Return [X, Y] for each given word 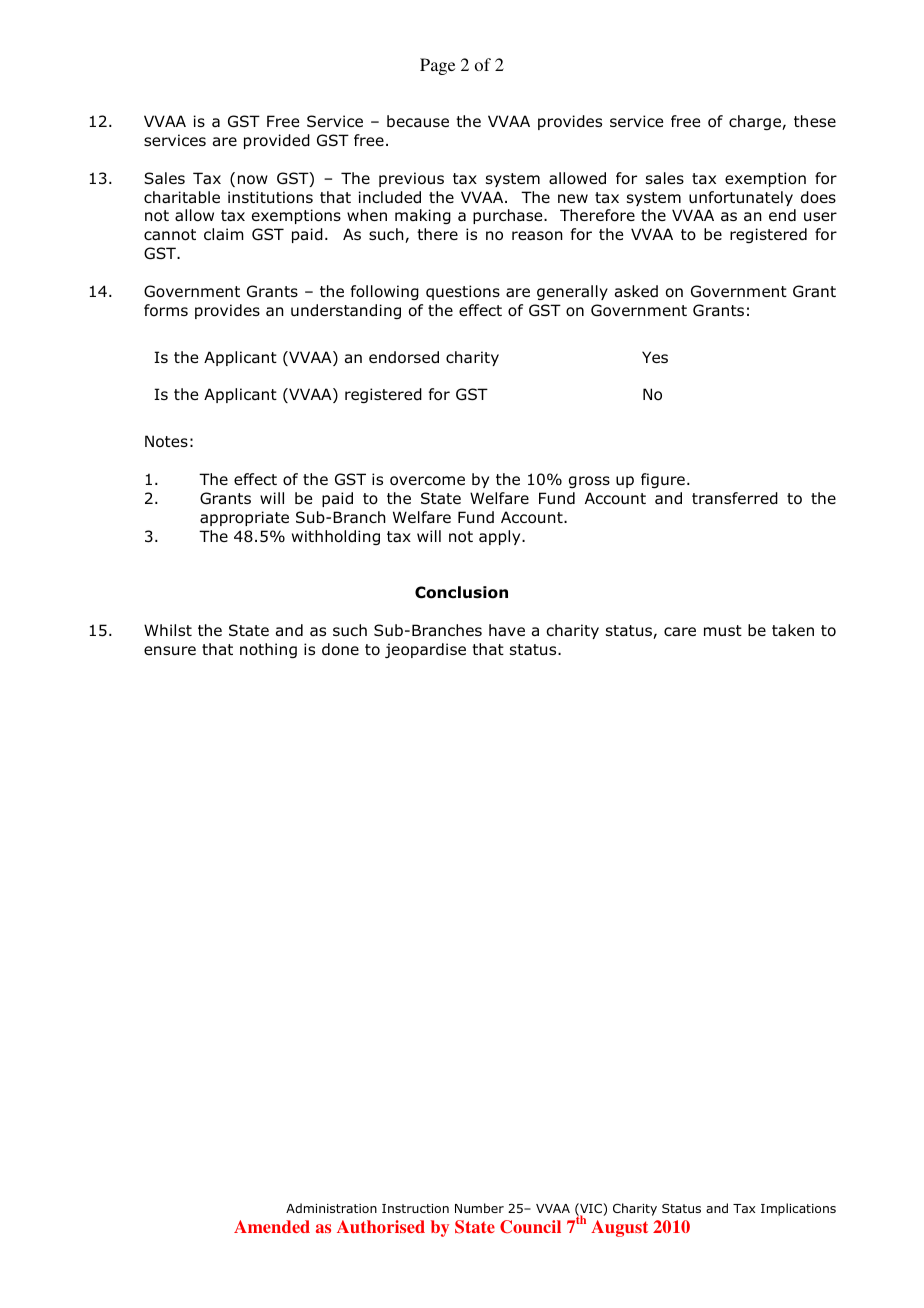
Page [437, 66]
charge [756, 122]
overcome [427, 481]
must [723, 631]
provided [277, 141]
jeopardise [425, 650]
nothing [268, 650]
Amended [272, 1226]
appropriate [244, 518]
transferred [735, 498]
